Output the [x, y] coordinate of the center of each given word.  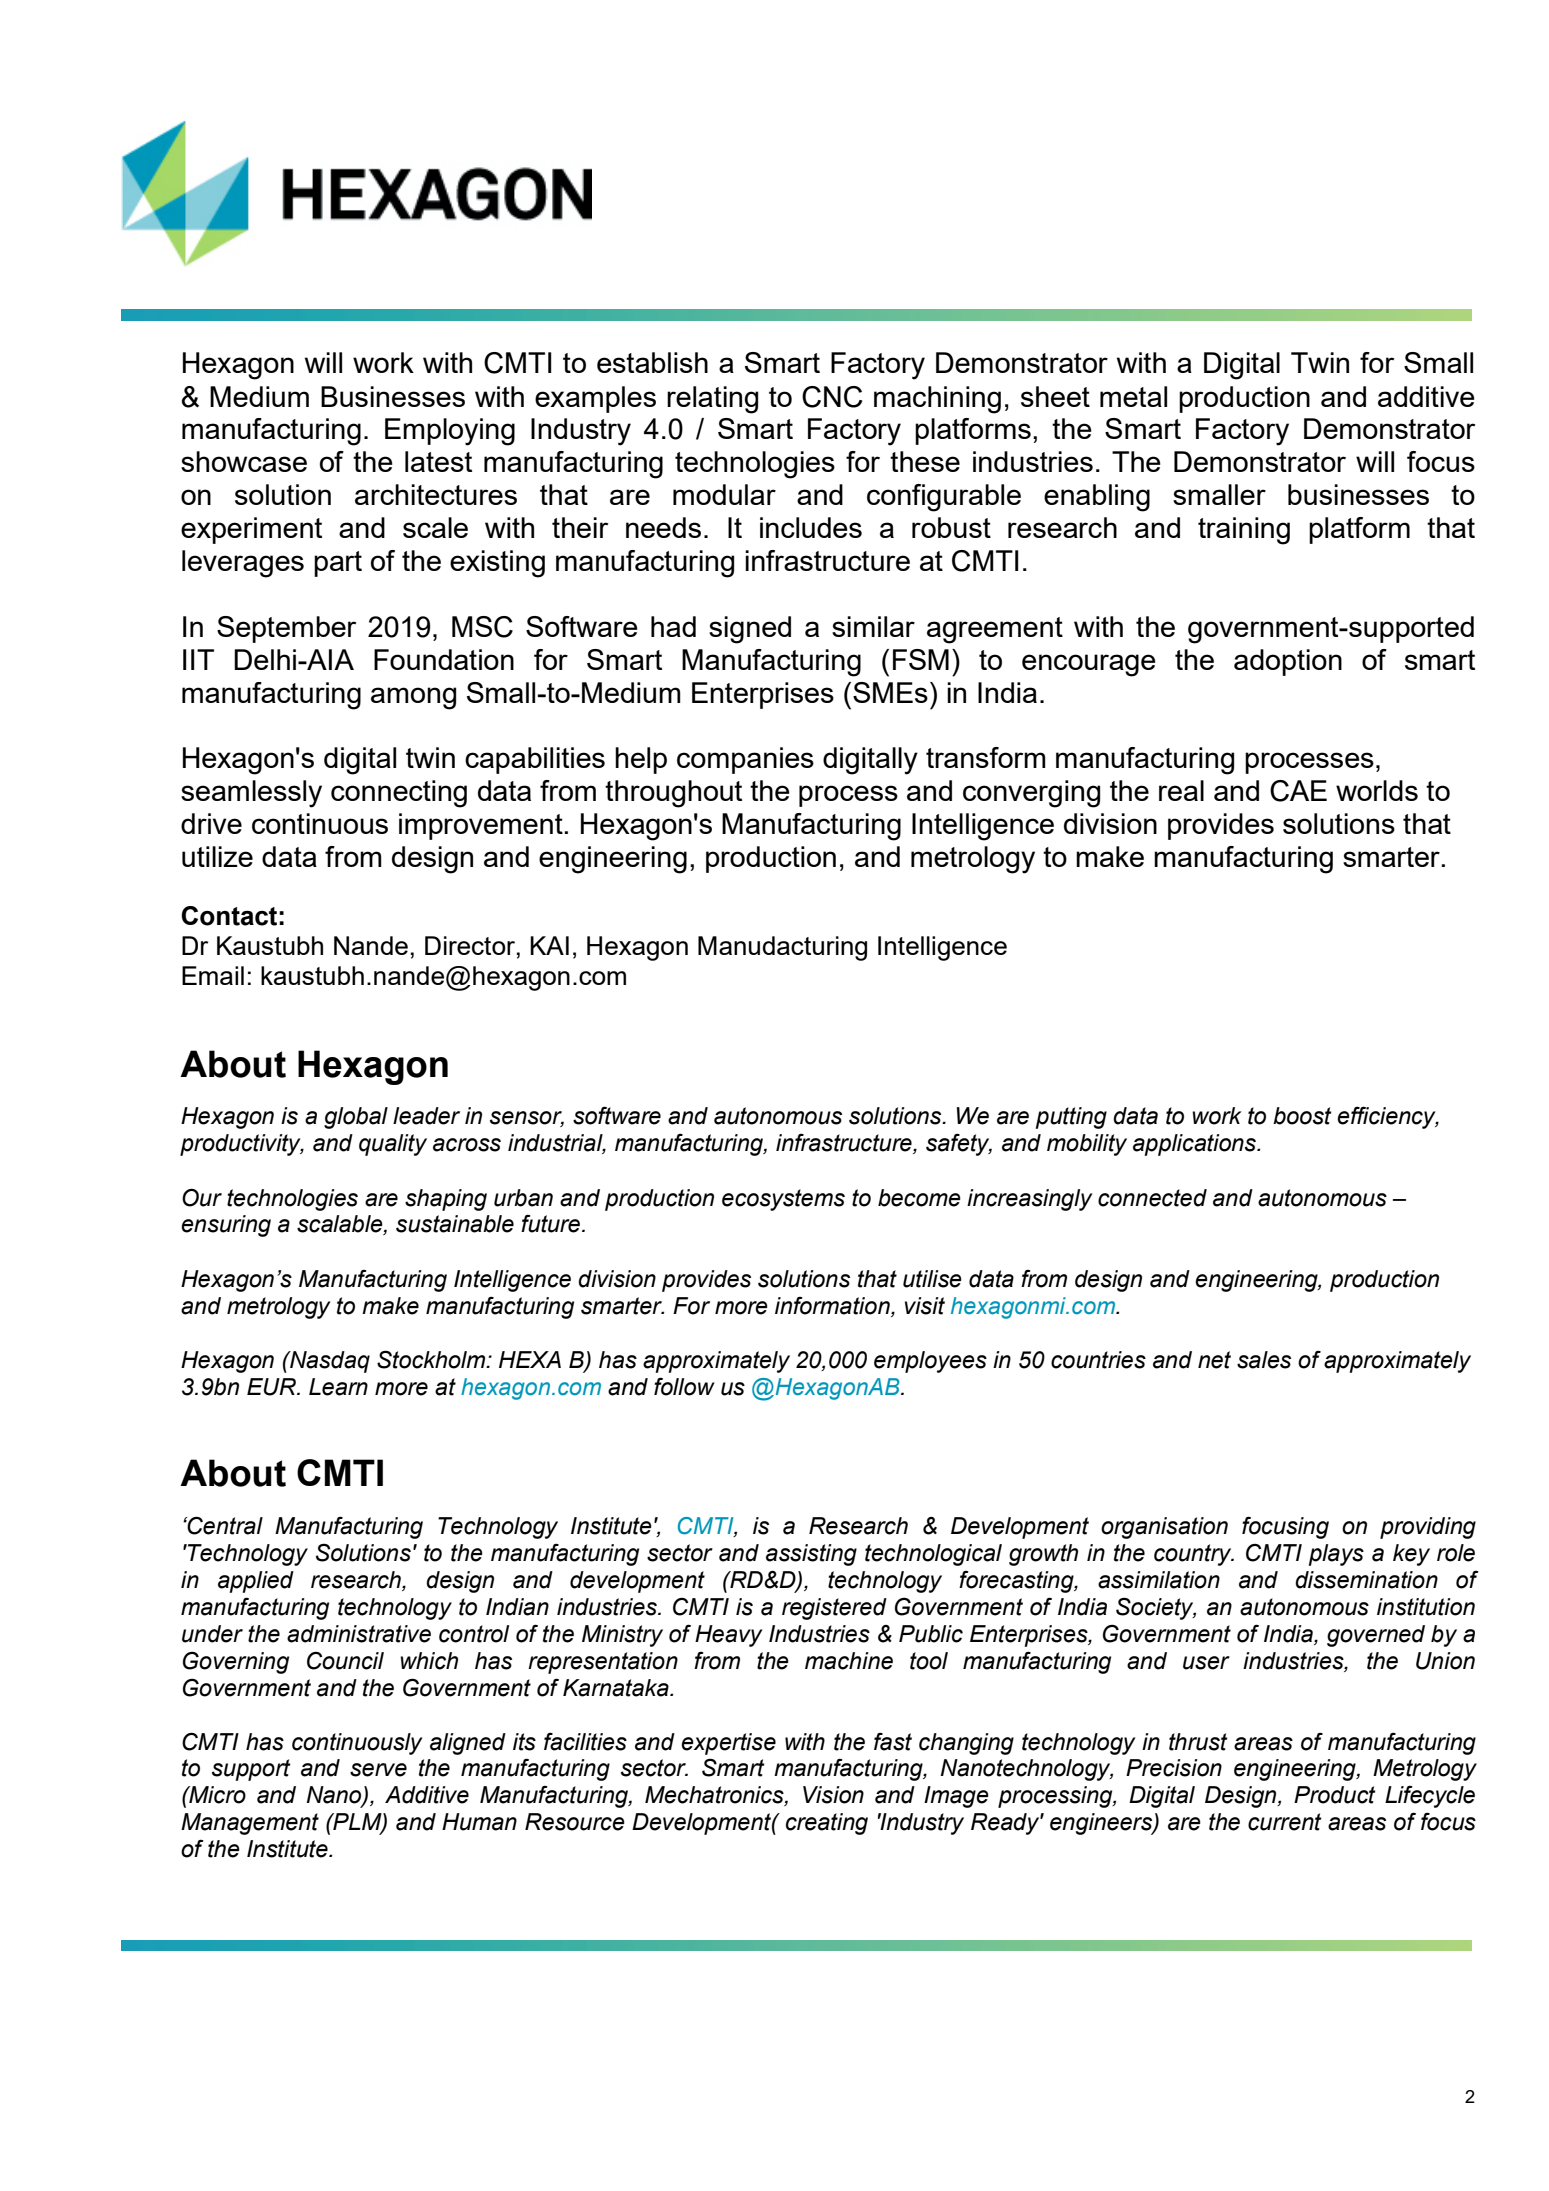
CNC [832, 397]
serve [378, 1770]
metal [1133, 396]
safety [959, 1144]
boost [1302, 1116]
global [356, 1118]
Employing [450, 432]
